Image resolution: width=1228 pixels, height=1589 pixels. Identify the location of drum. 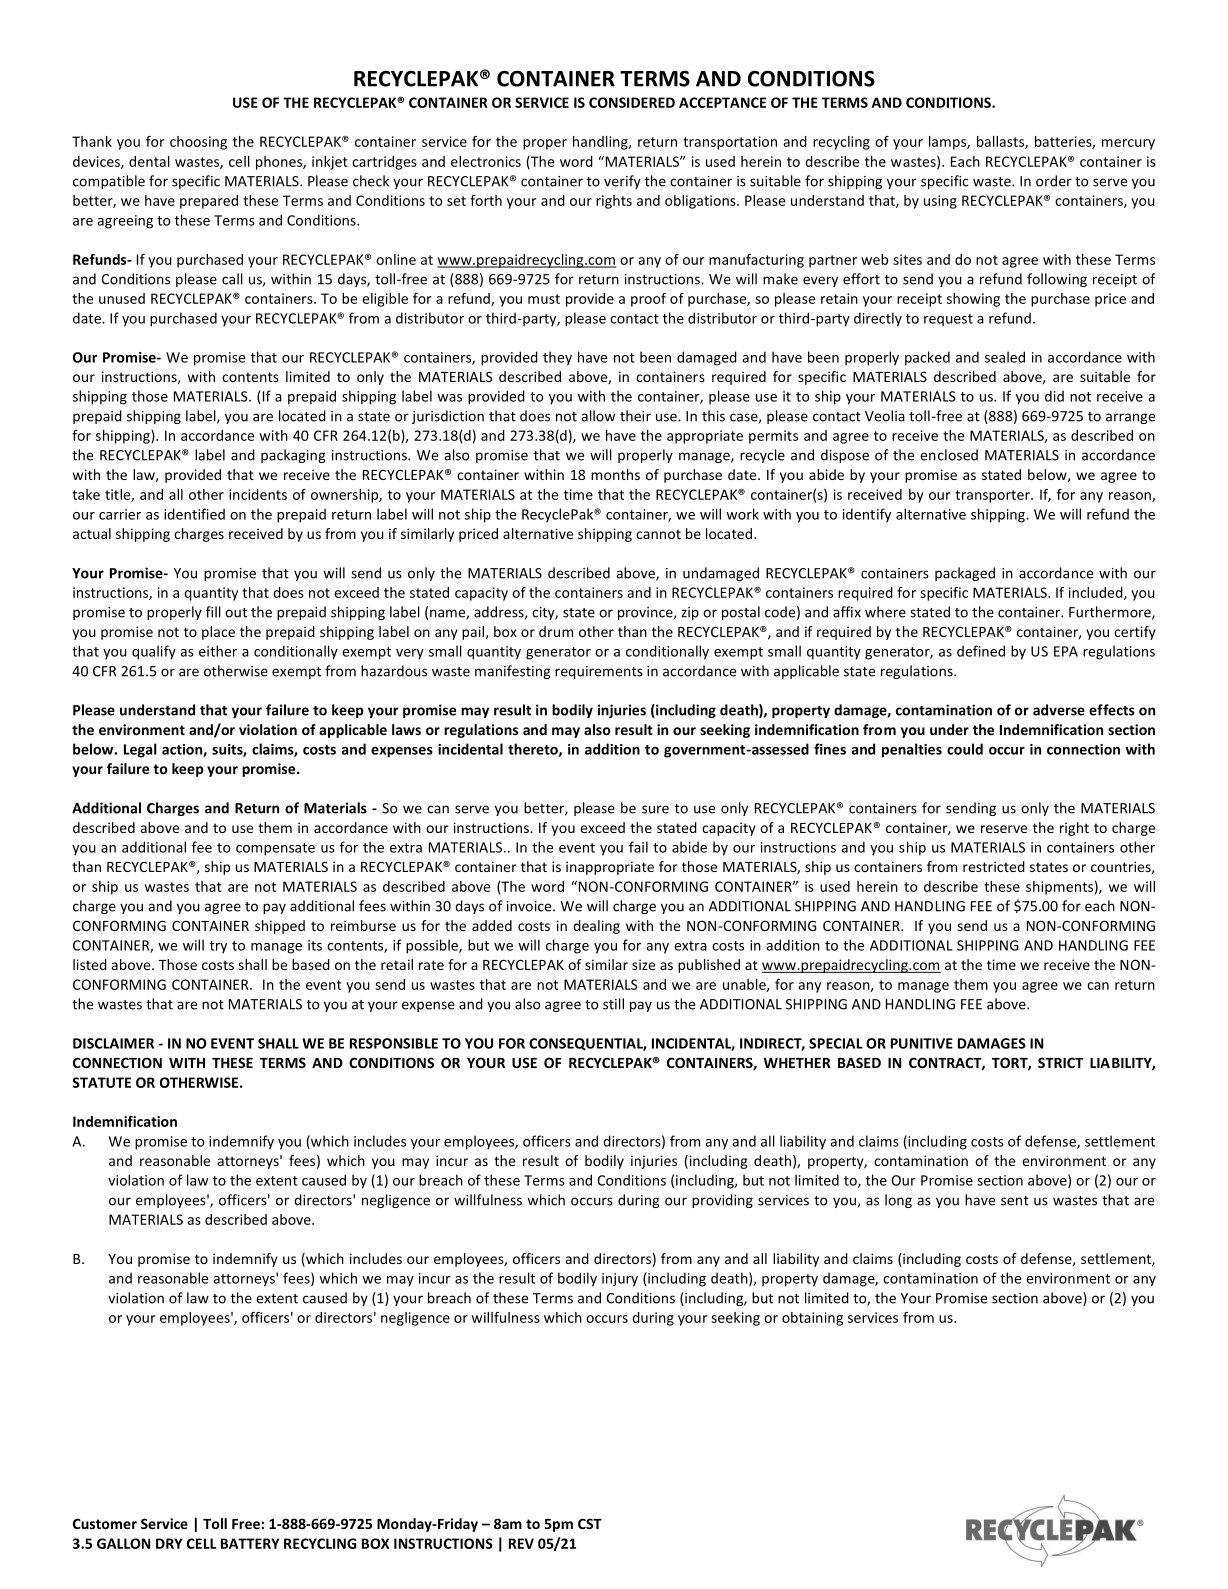
(556, 631).
